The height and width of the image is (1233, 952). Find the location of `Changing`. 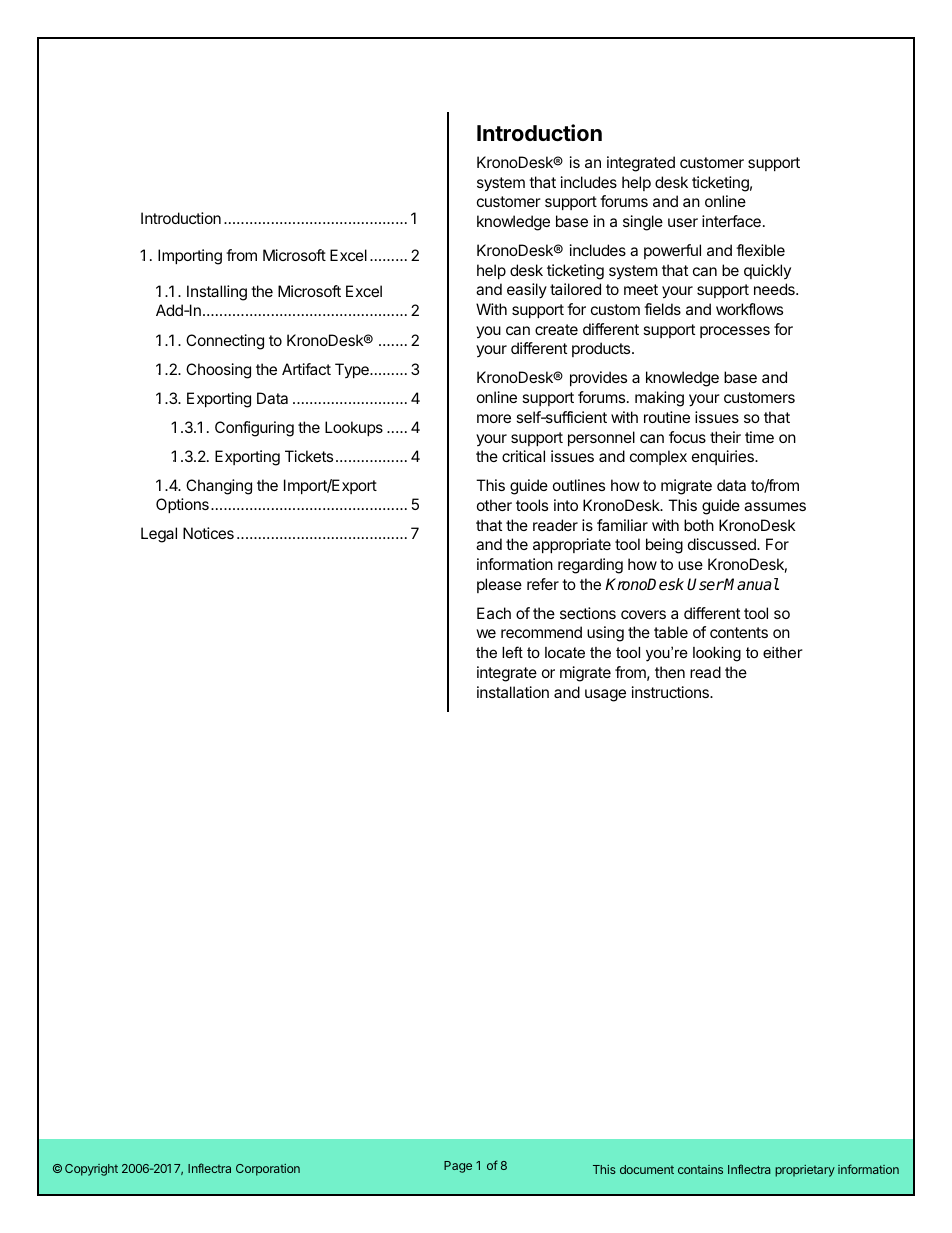

Changing is located at coordinates (219, 487).
